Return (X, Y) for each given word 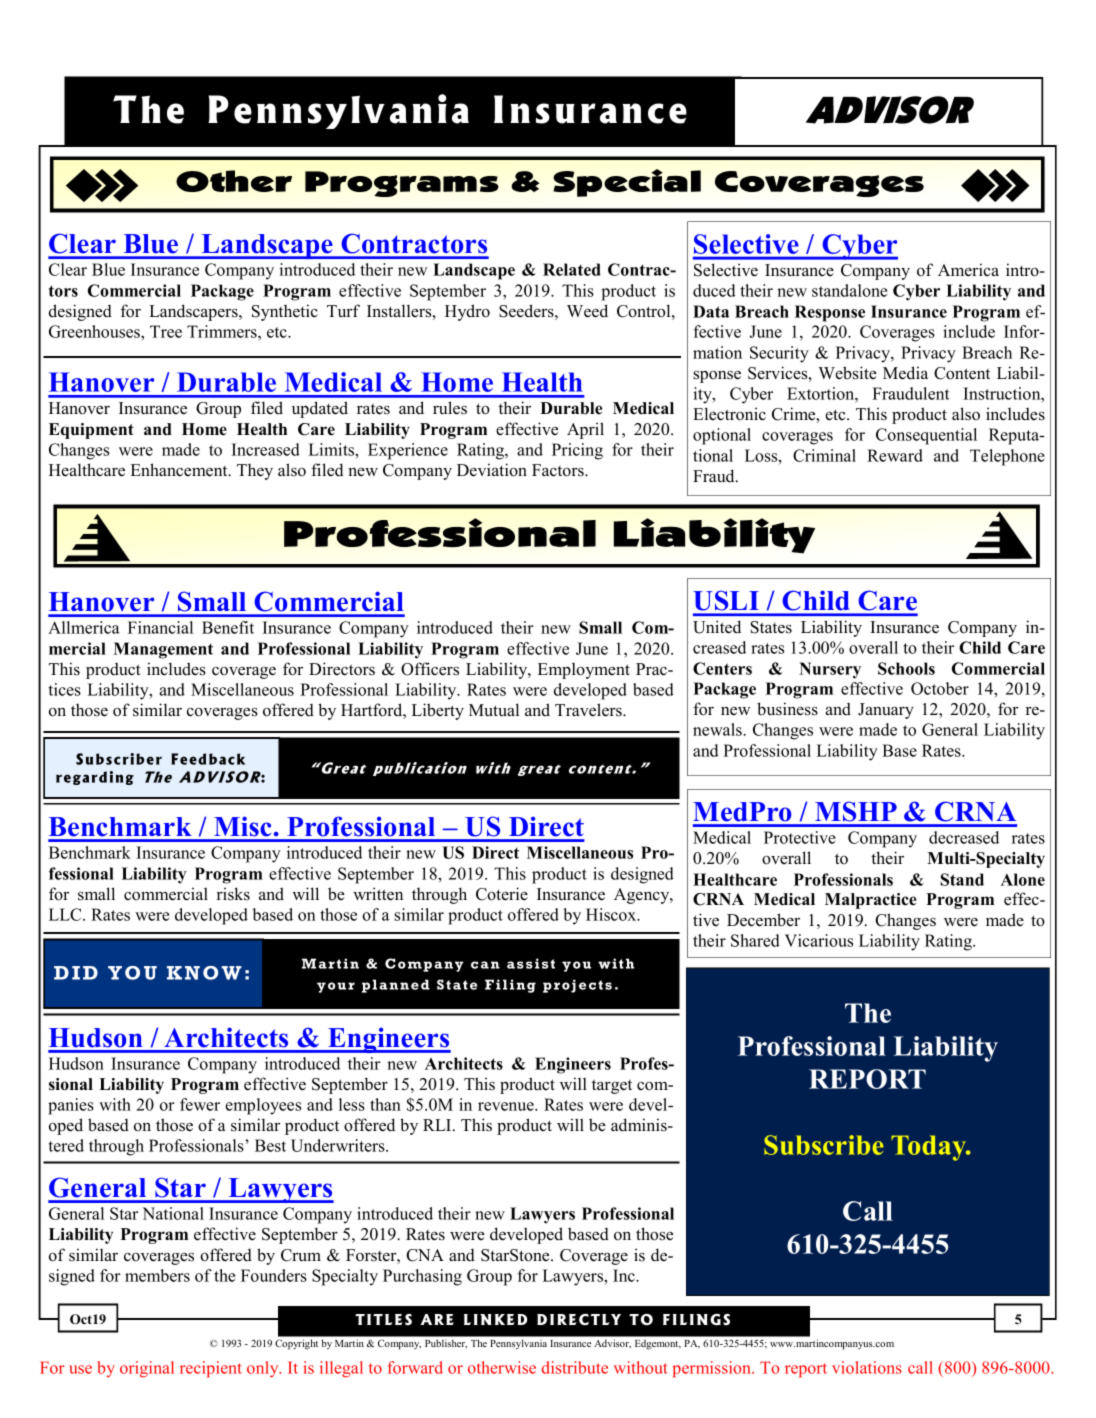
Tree (166, 331)
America (968, 270)
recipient (211, 1369)
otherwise (502, 1367)
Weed (587, 311)
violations (867, 1367)
